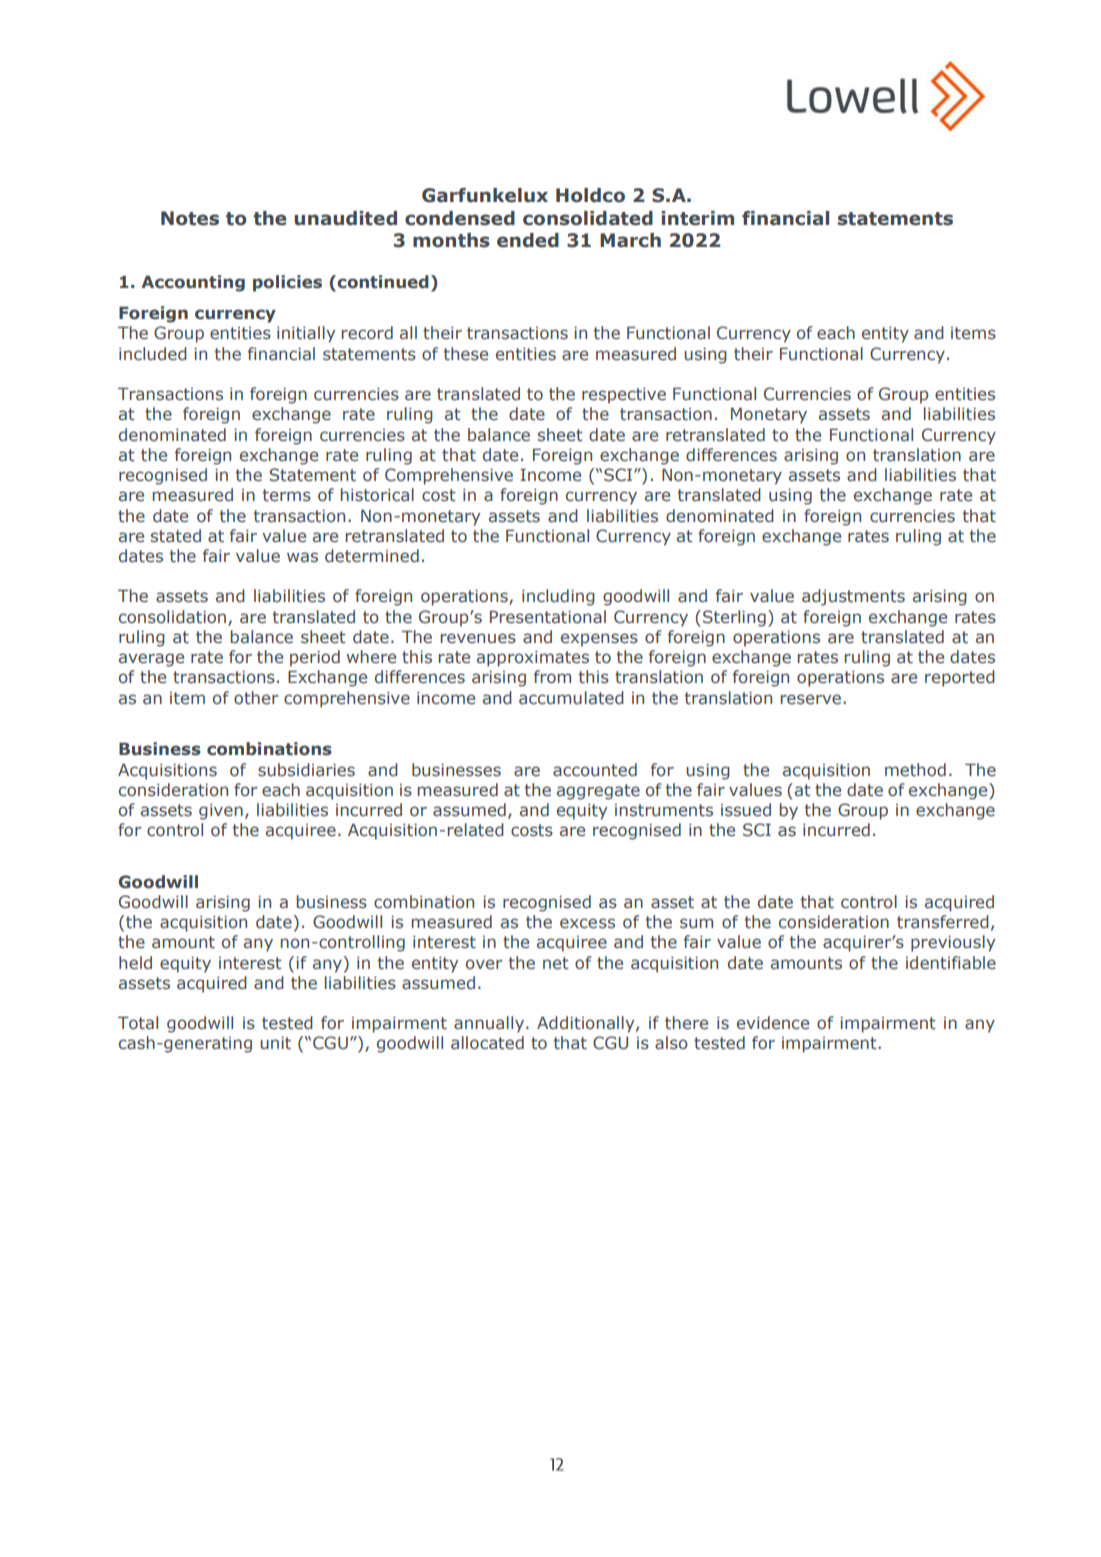 This screenshot has height=1557, width=1101. I want to click on terms, so click(287, 495).
